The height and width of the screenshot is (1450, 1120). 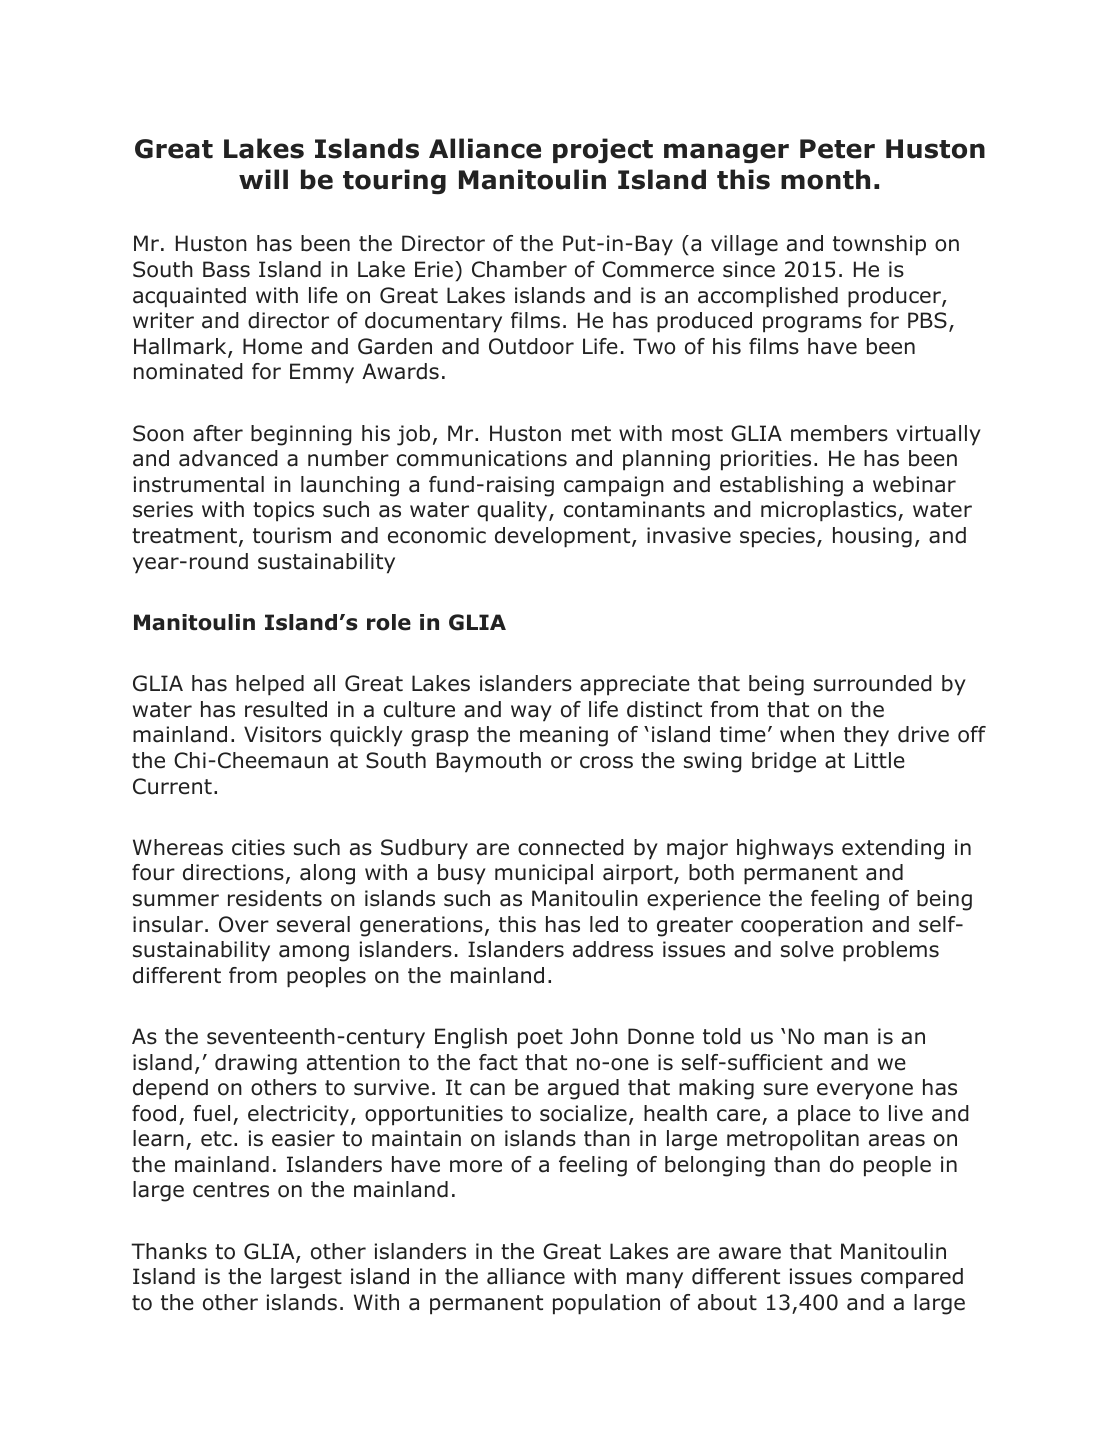 What do you see at coordinates (603, 151) in the screenshot?
I see `project` at bounding box center [603, 151].
